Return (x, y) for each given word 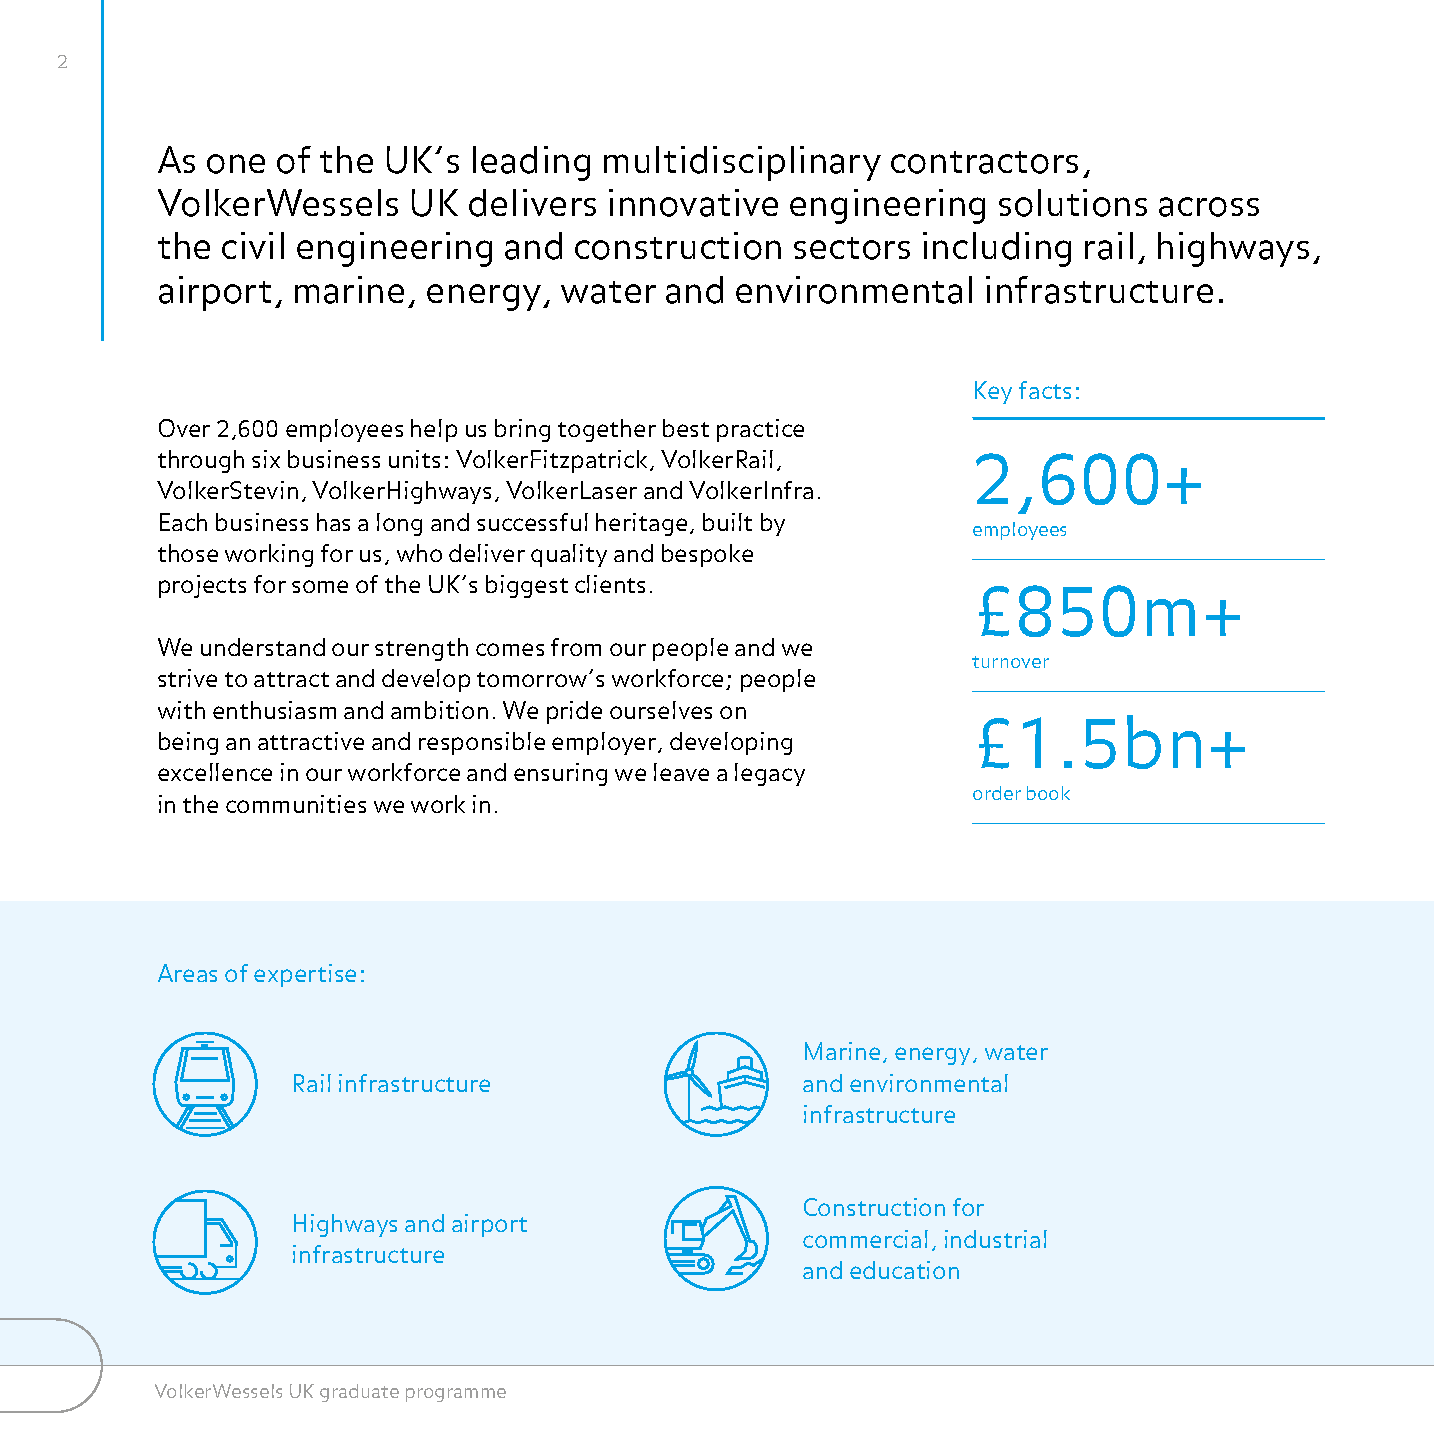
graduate (359, 1393)
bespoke (707, 555)
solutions (1073, 203)
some (320, 586)
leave (681, 772)
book (1048, 793)
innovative (693, 203)
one (236, 164)
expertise (305, 975)
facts (1045, 390)
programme (456, 1395)
